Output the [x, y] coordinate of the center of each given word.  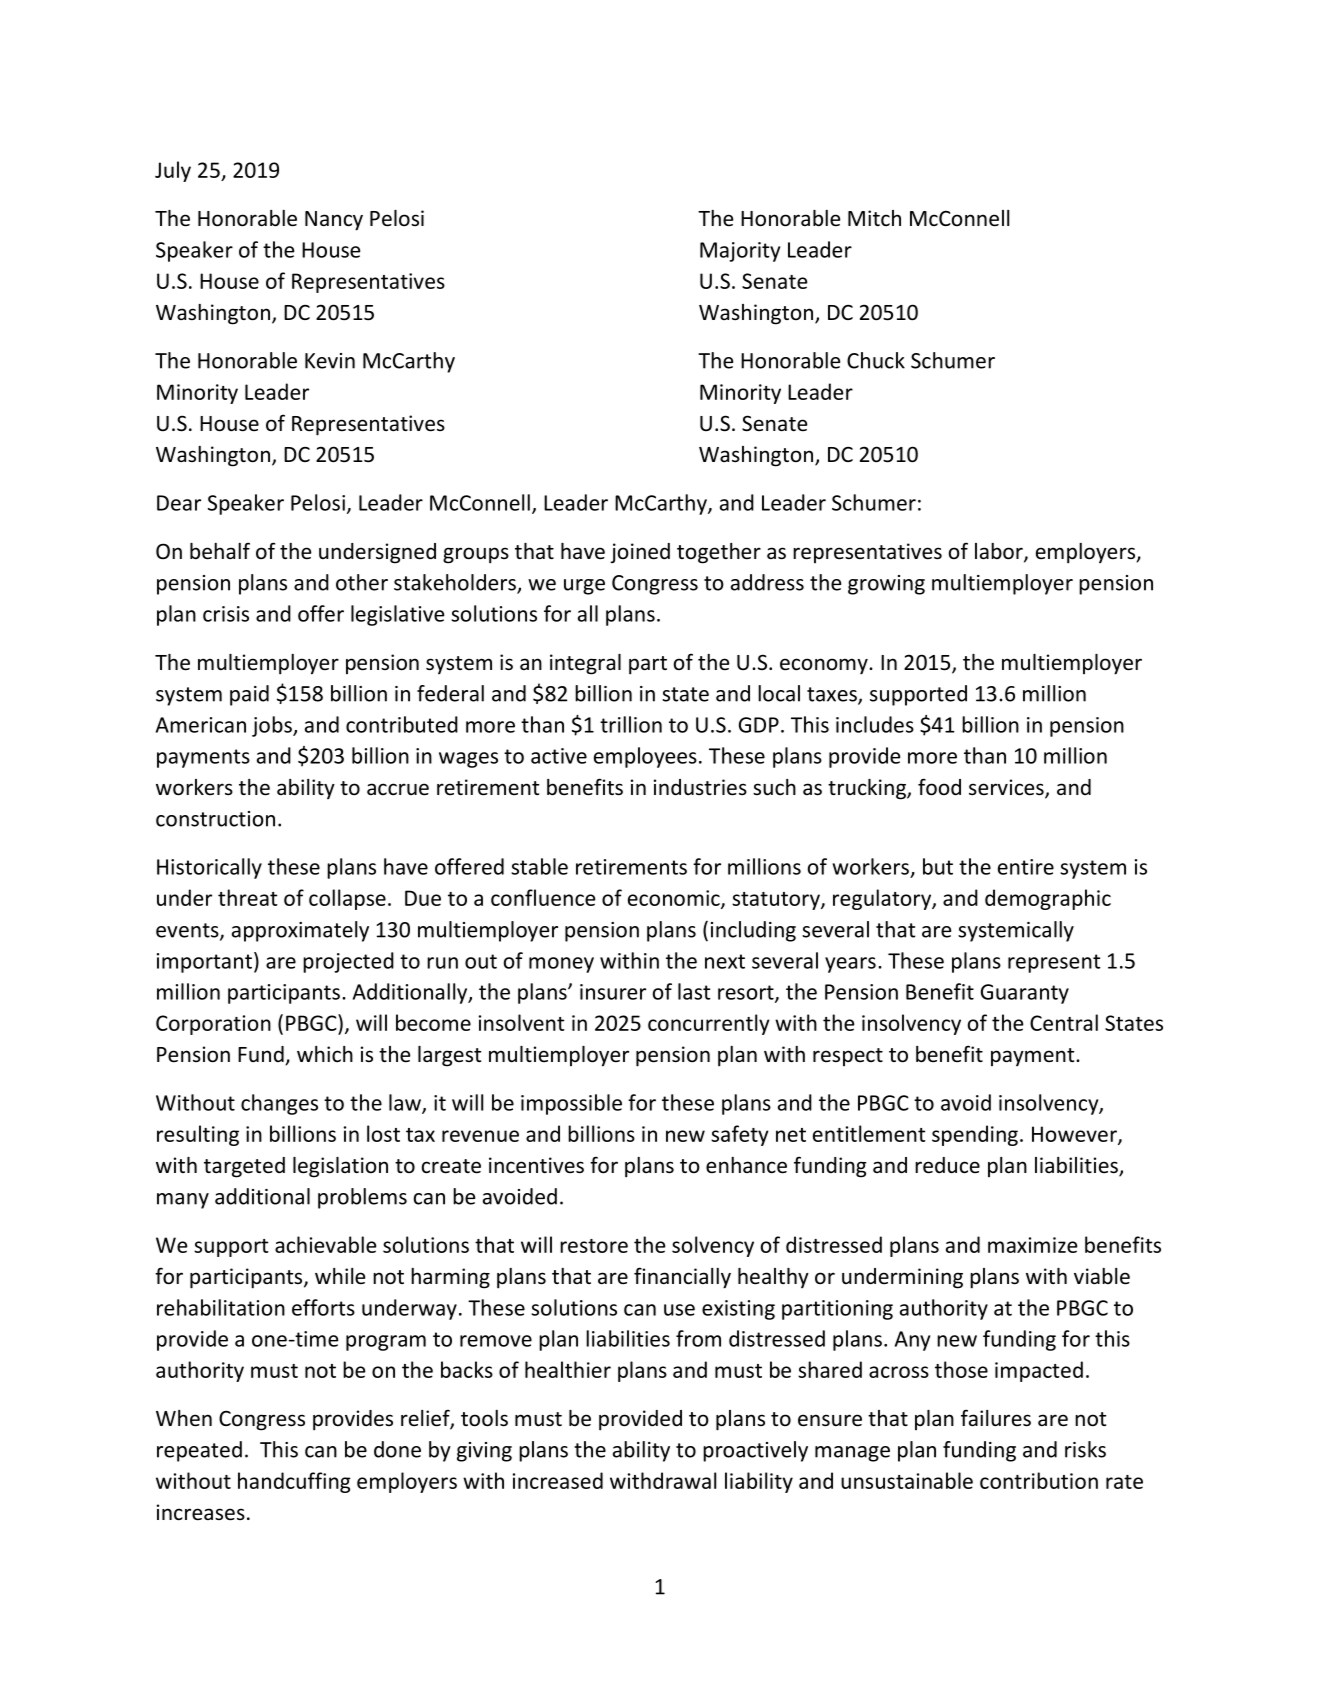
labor [1000, 552]
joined [640, 553]
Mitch [874, 218]
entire [1026, 867]
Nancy [334, 221]
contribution [1039, 1480]
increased [558, 1480]
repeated [199, 1451]
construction [215, 819]
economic [675, 899]
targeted [244, 1167]
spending [975, 1135]
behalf [220, 551]
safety [740, 1135]
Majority [740, 252]
